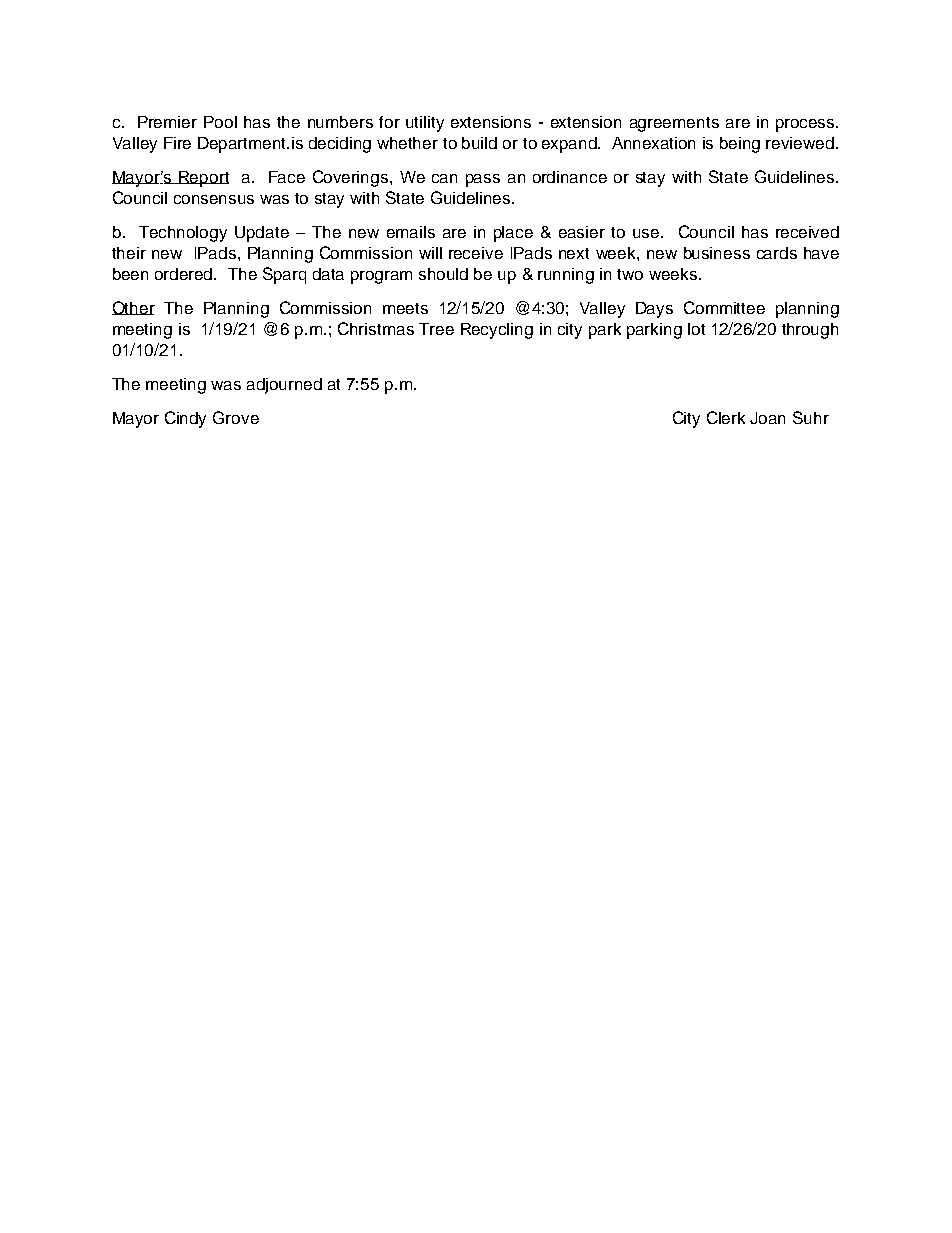 Image resolution: width=952 pixels, height=1233 pixels. What do you see at coordinates (185, 274) in the screenshot?
I see `ordered` at bounding box center [185, 274].
